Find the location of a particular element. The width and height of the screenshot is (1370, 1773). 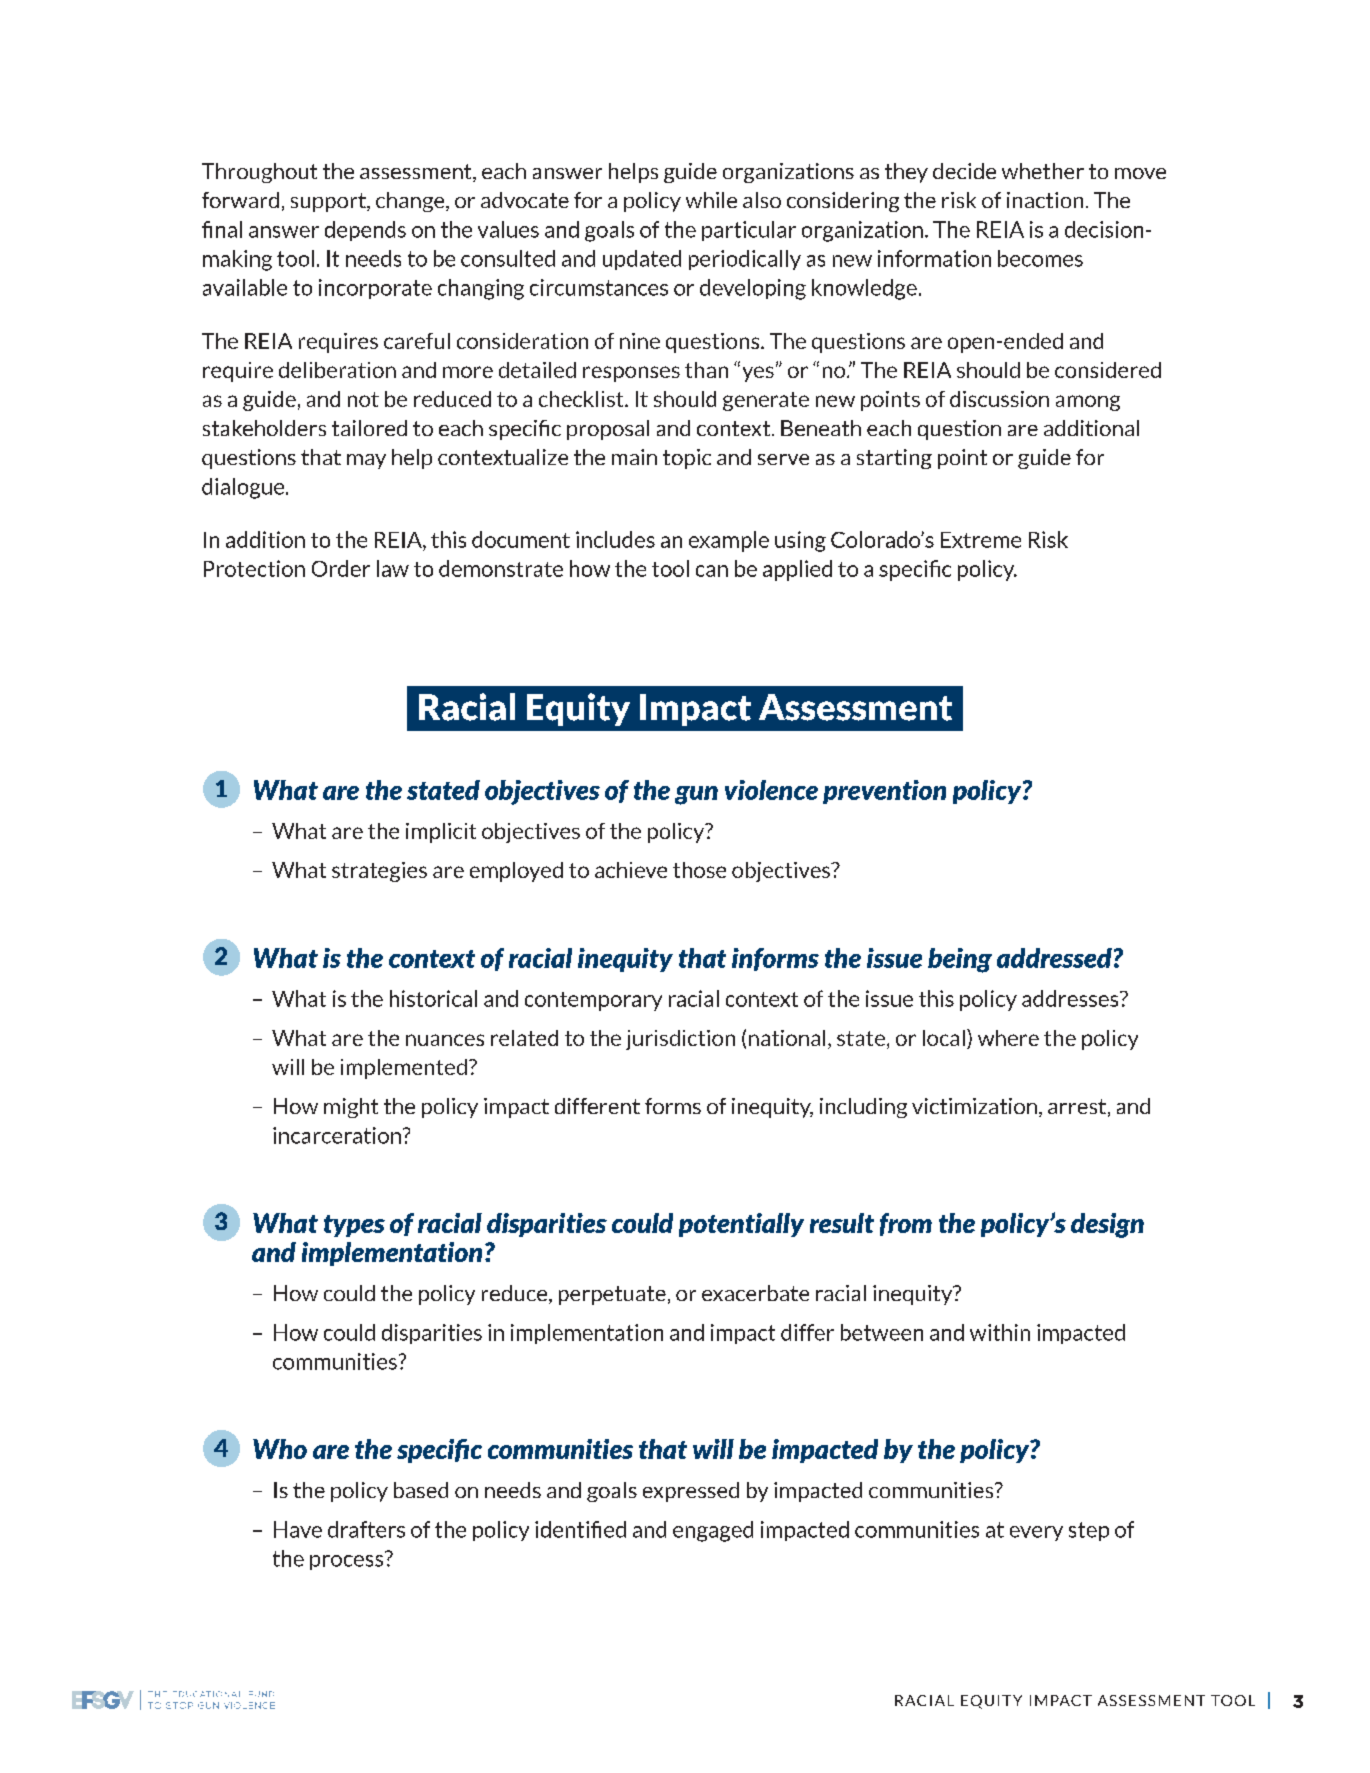

while is located at coordinates (711, 200).
